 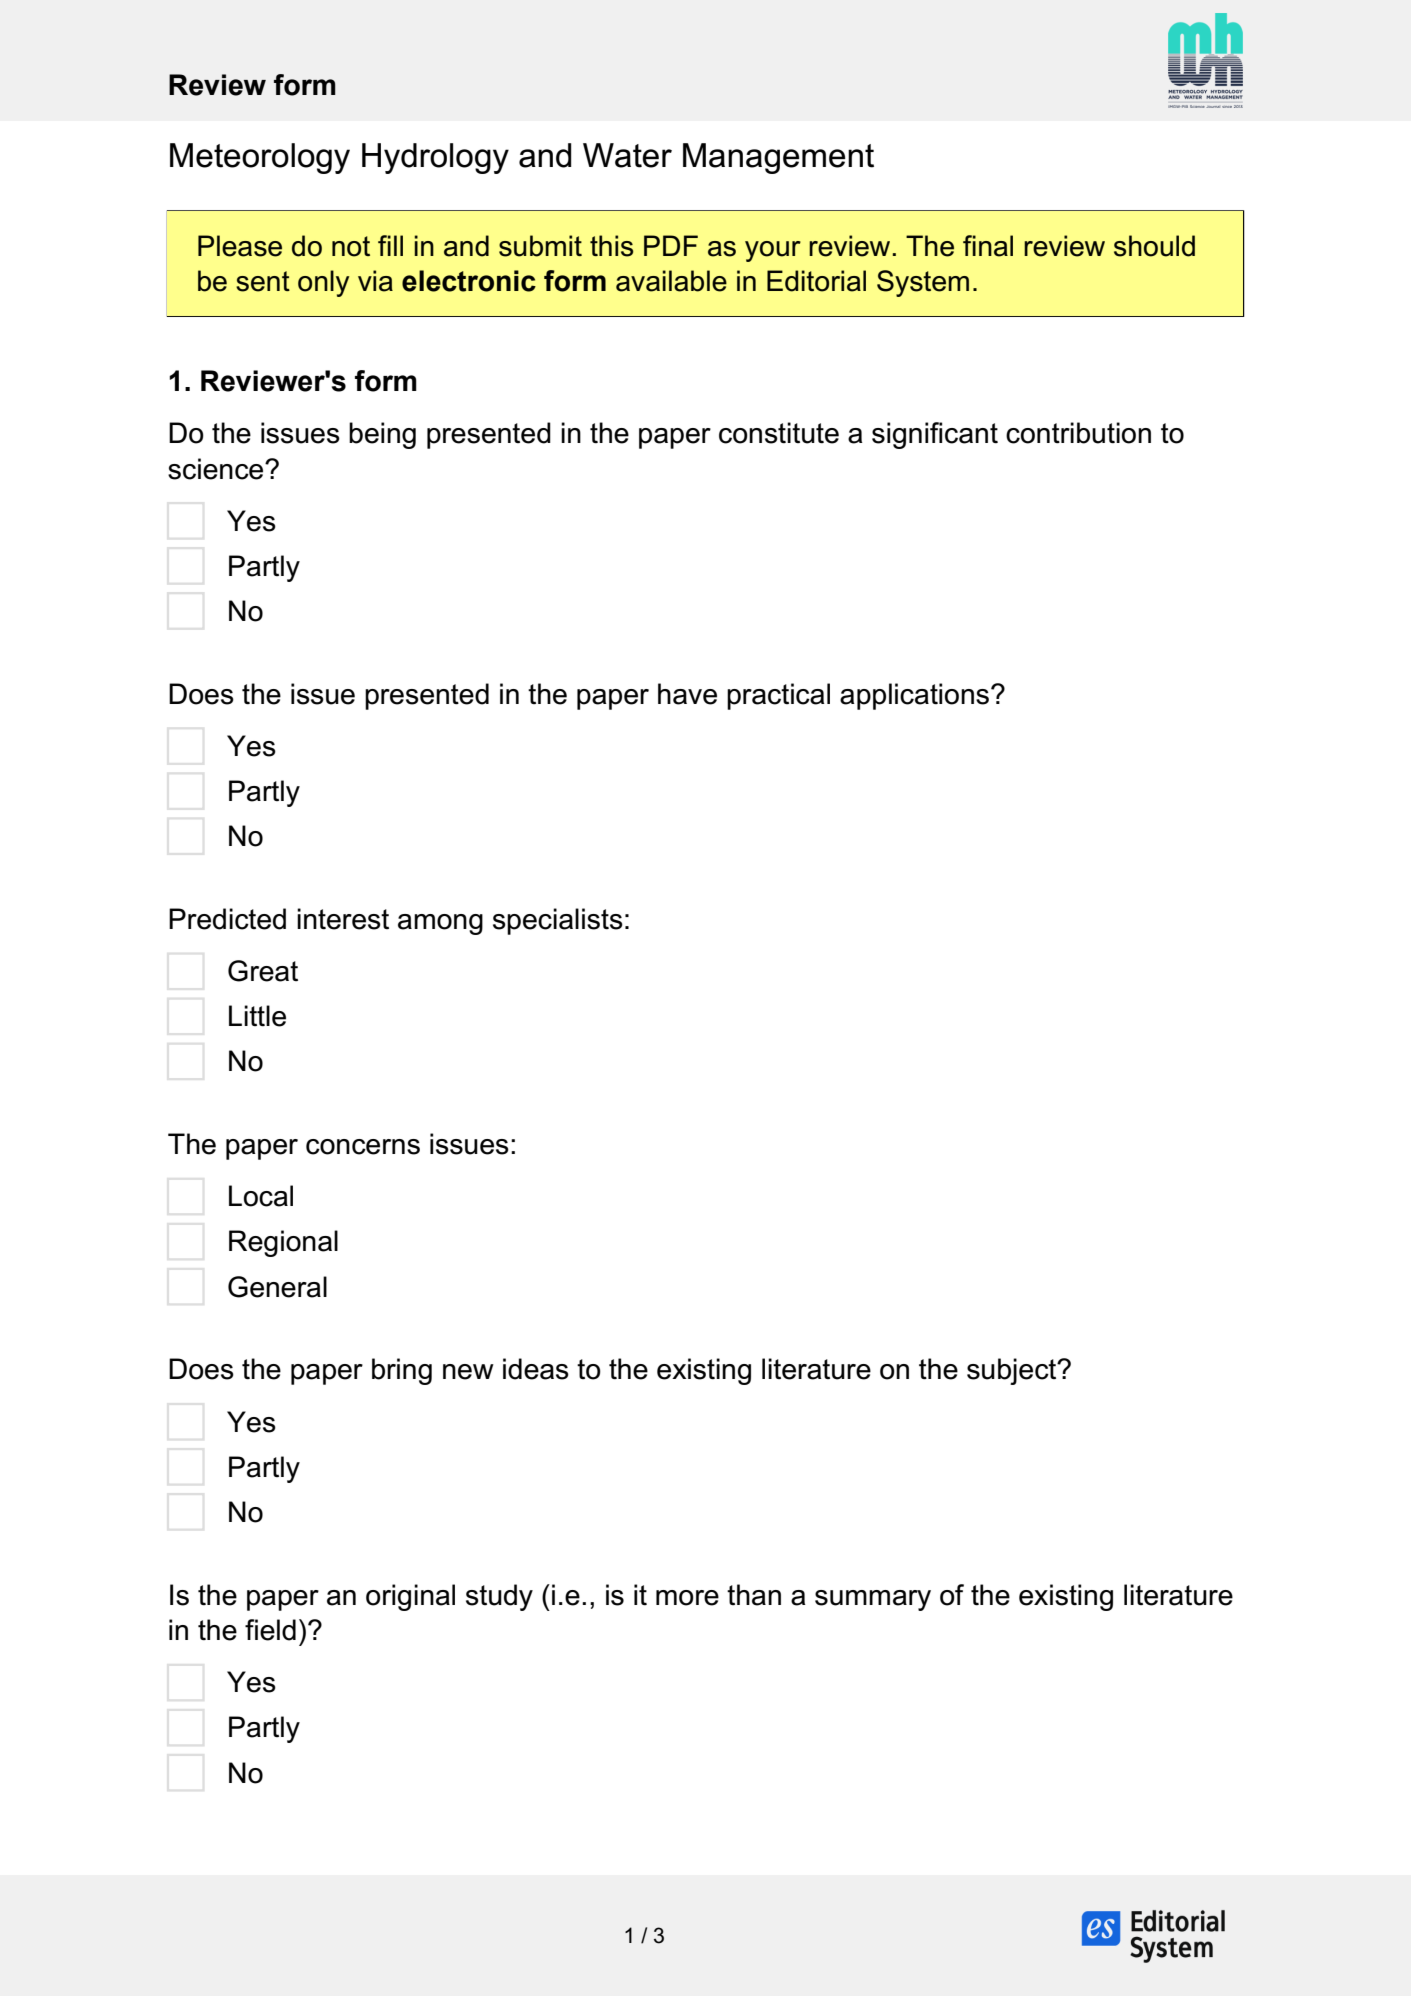 What do you see at coordinates (914, 696) in the screenshot?
I see `applications` at bounding box center [914, 696].
